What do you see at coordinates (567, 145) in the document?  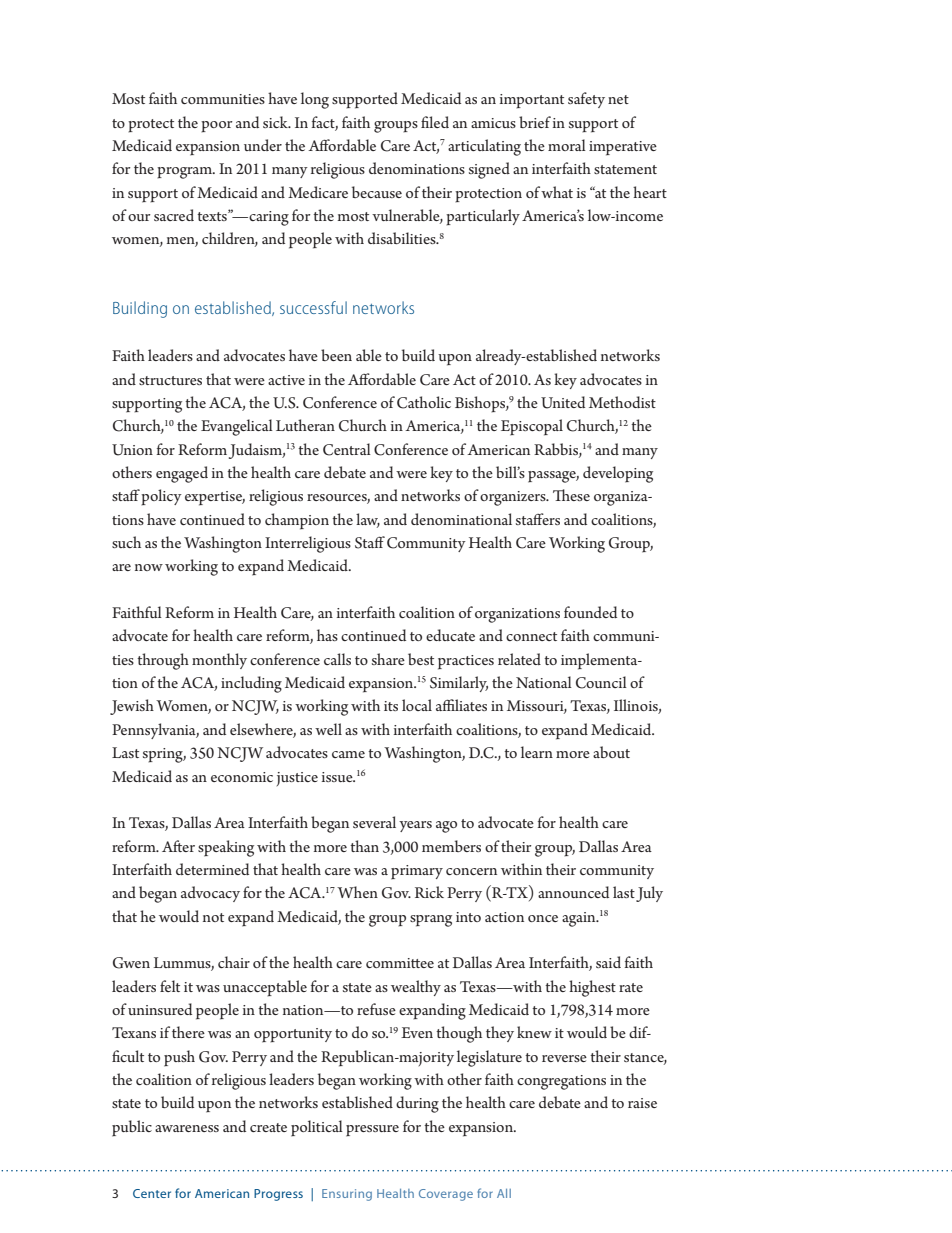 I see `moral` at bounding box center [567, 145].
